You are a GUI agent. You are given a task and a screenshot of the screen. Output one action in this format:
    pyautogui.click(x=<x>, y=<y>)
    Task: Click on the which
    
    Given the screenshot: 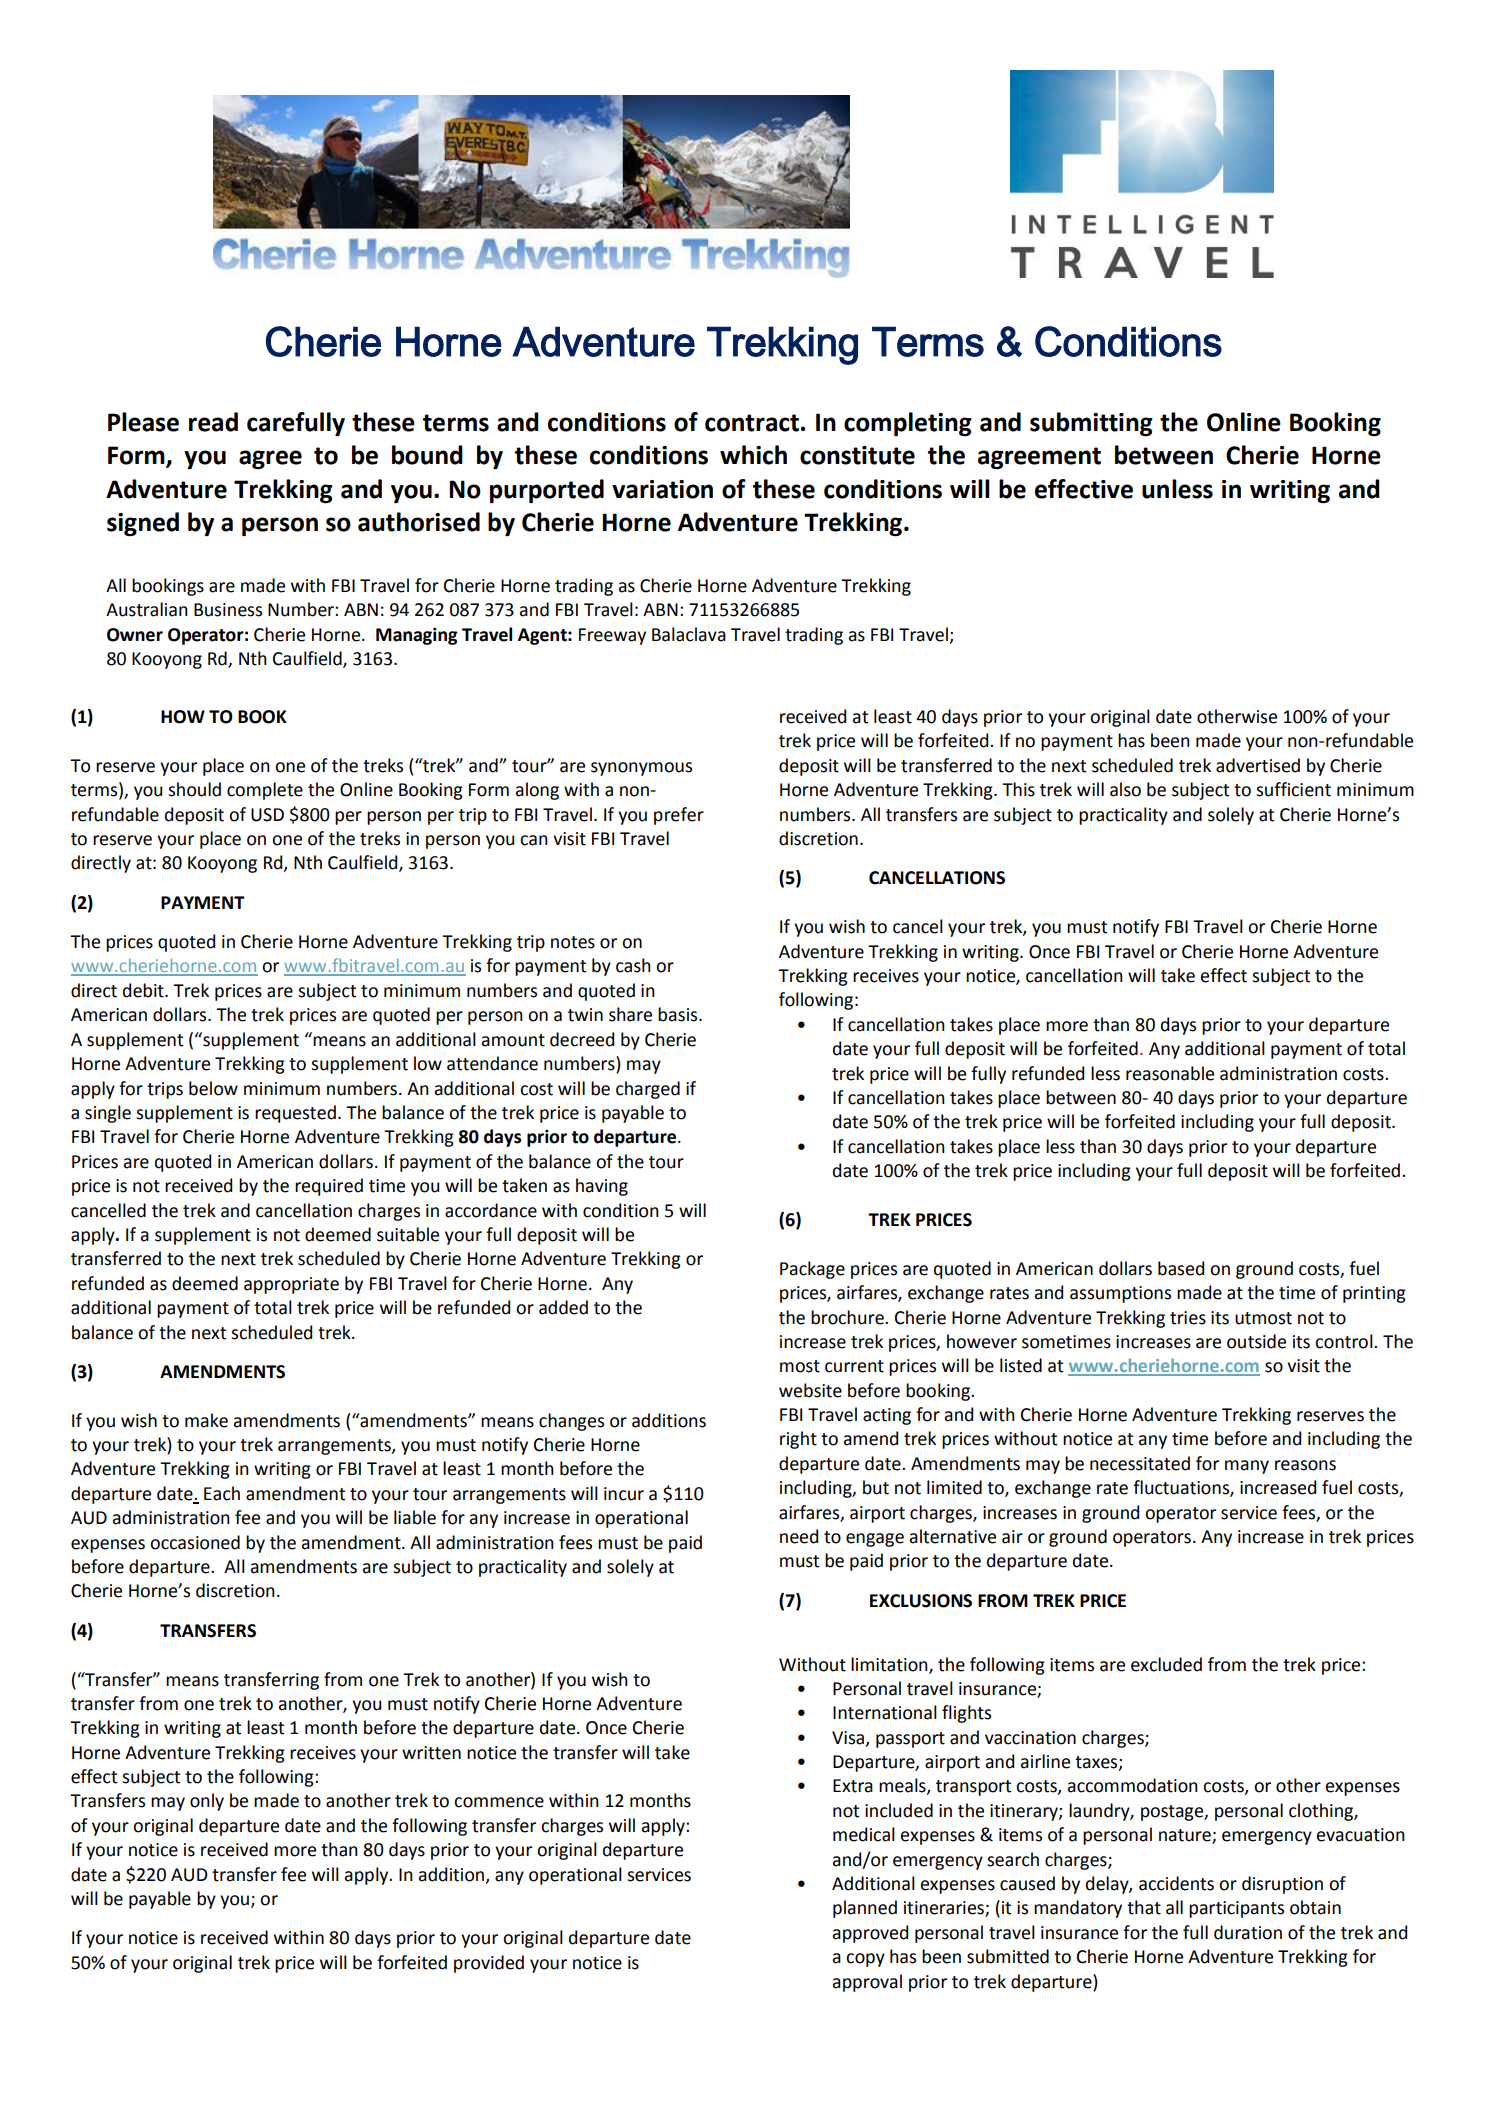 What is the action you would take?
    pyautogui.click(x=753, y=455)
